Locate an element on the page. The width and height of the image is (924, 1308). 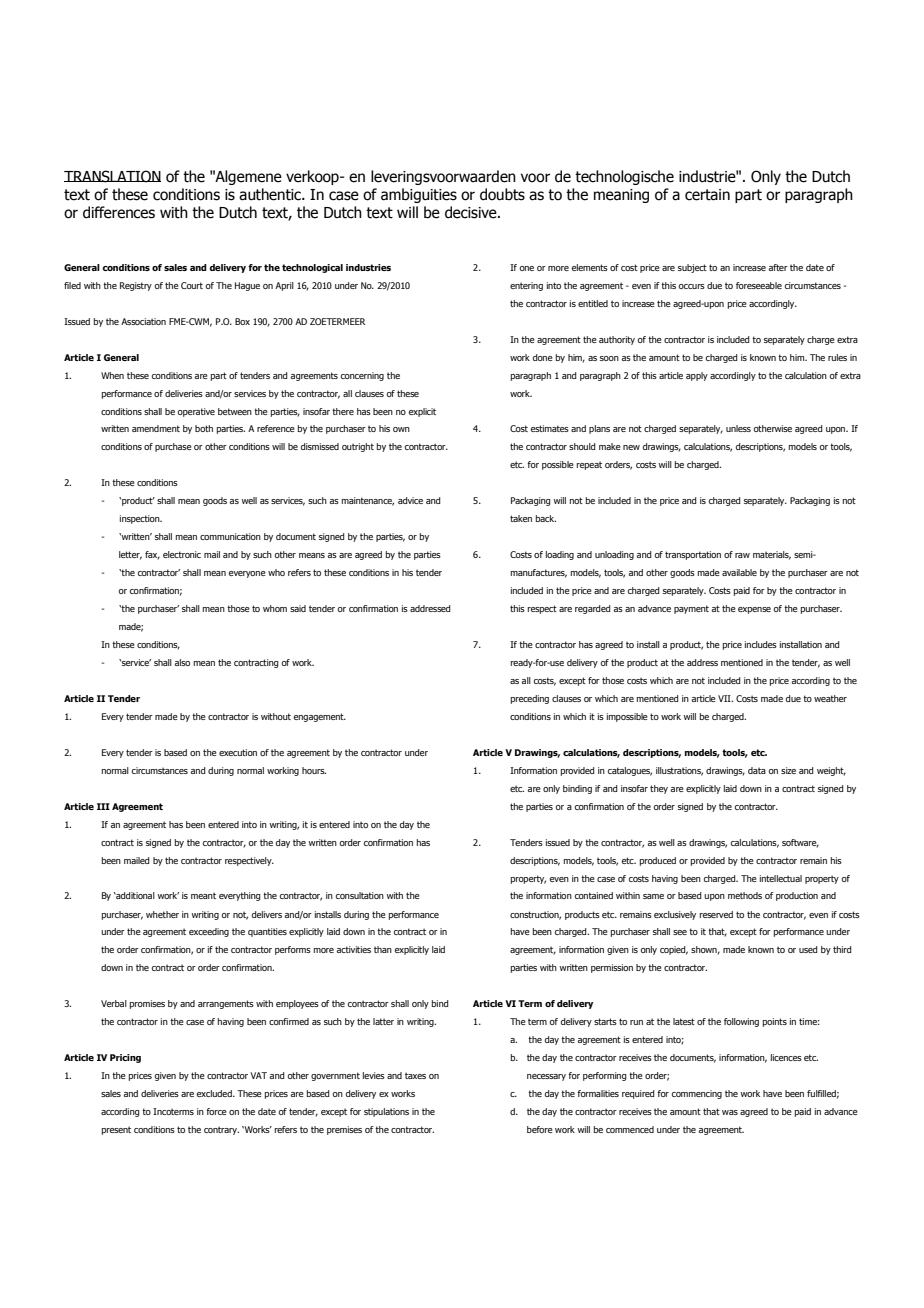
III is located at coordinates (103, 806).
